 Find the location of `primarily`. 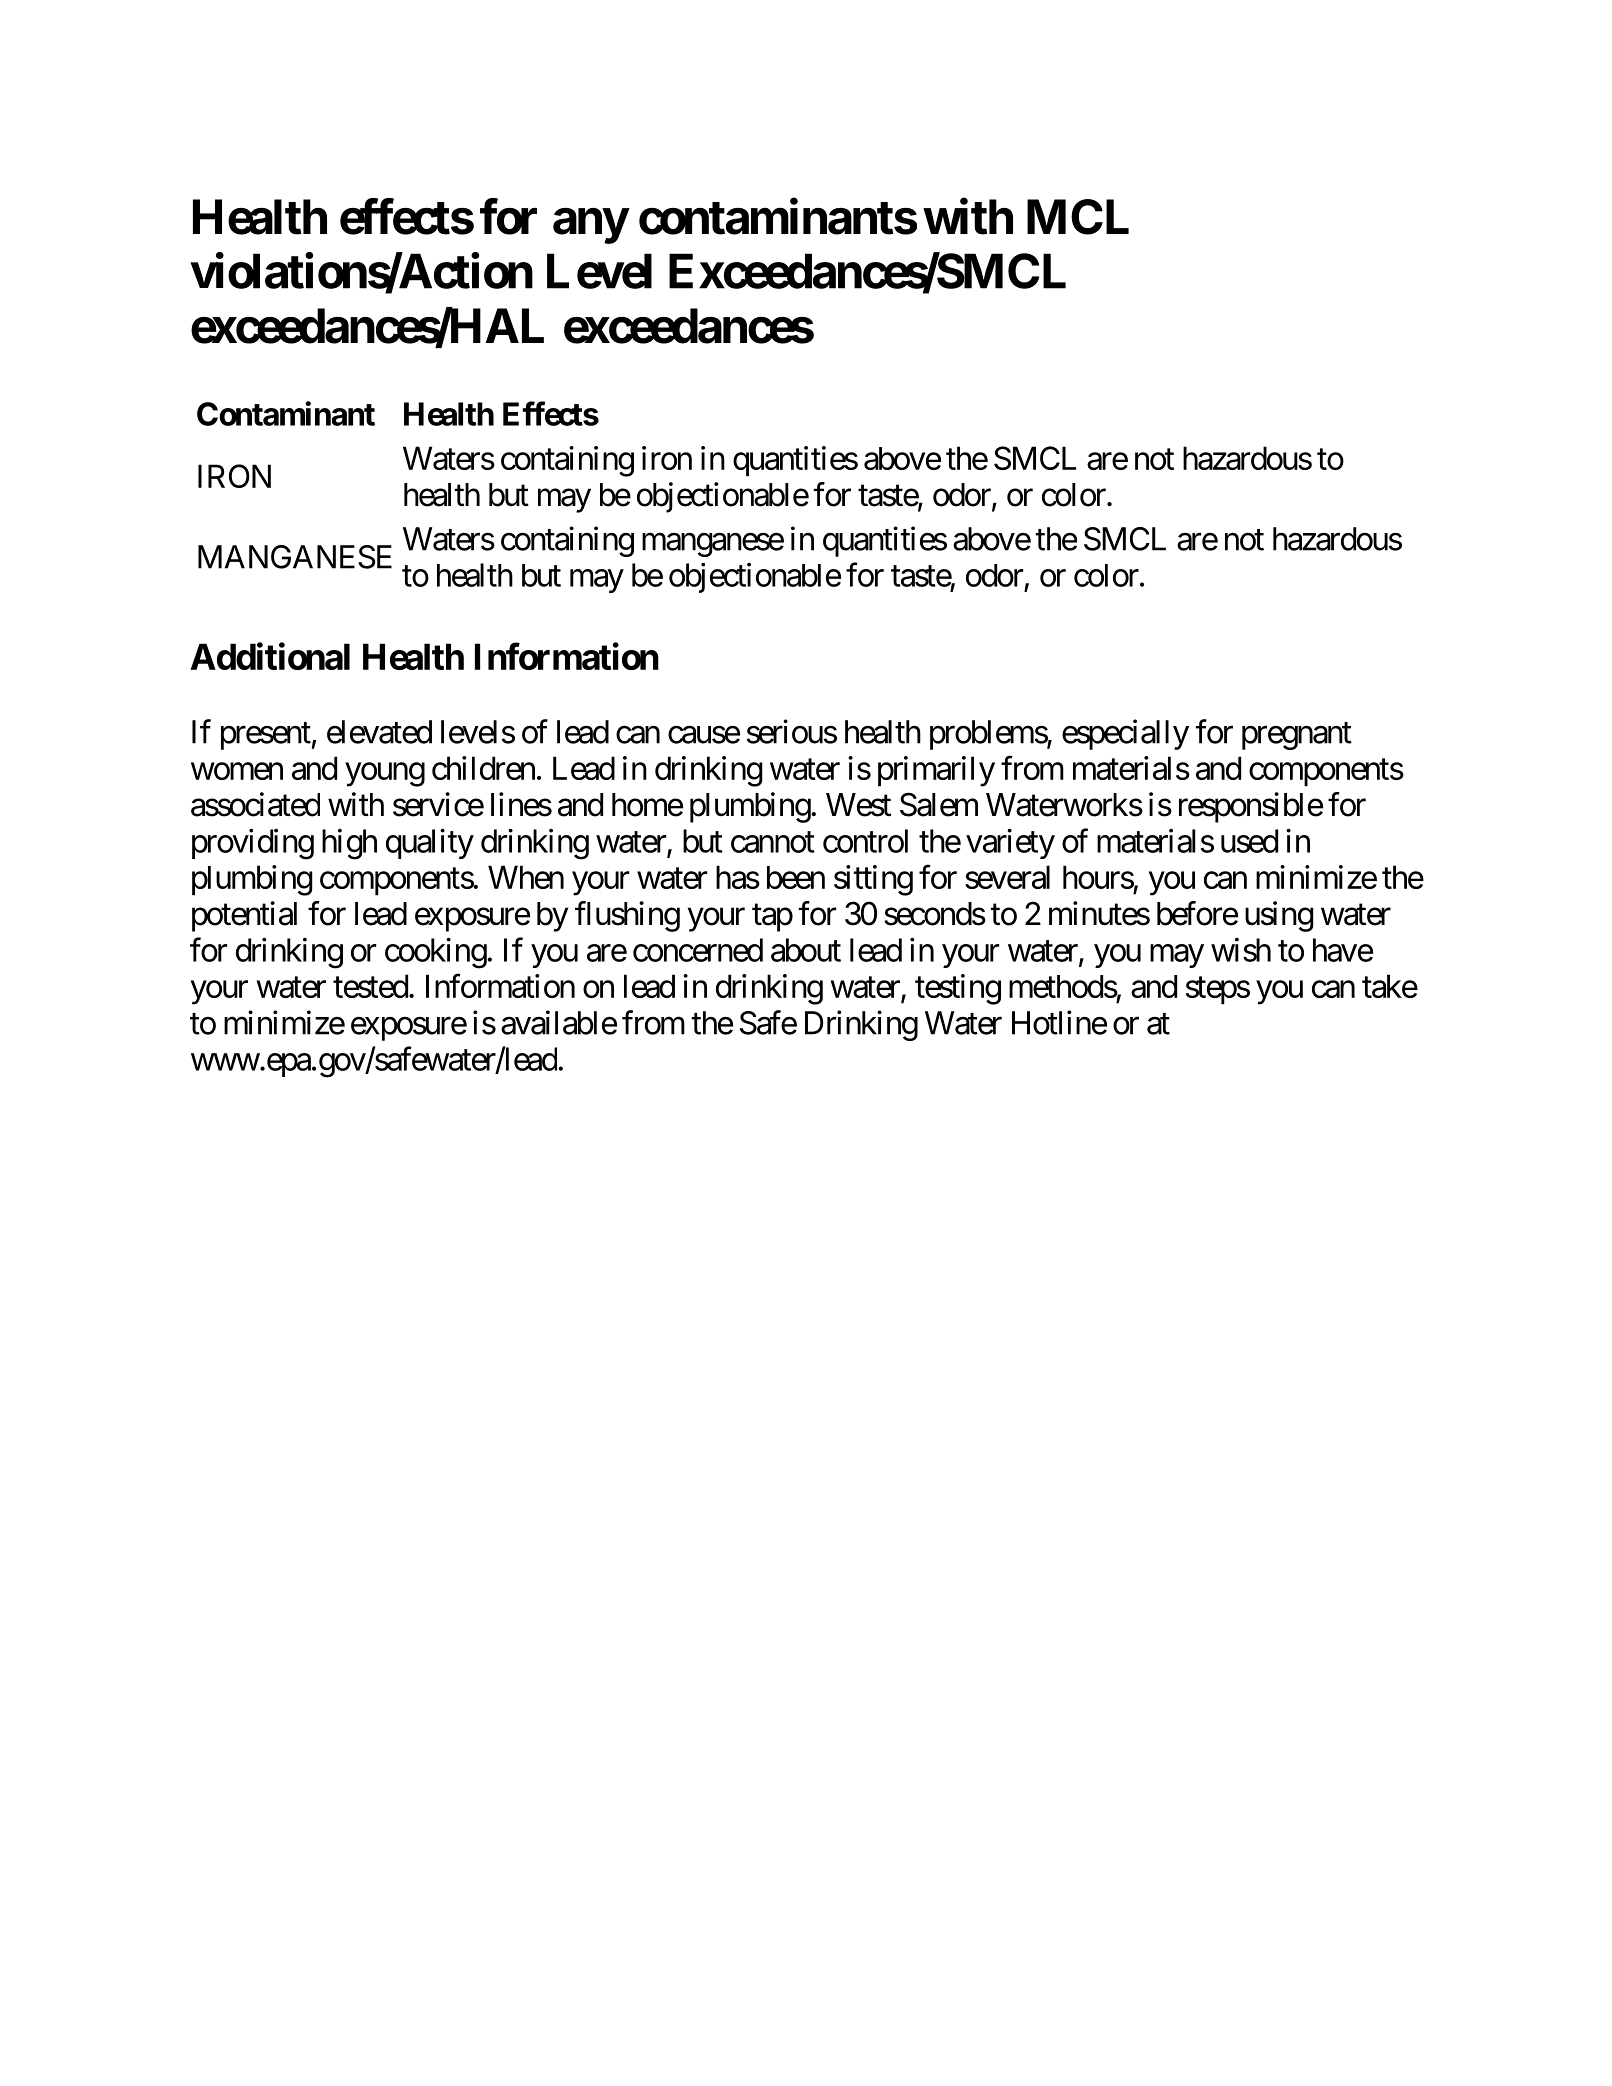

primarily is located at coordinates (936, 771).
